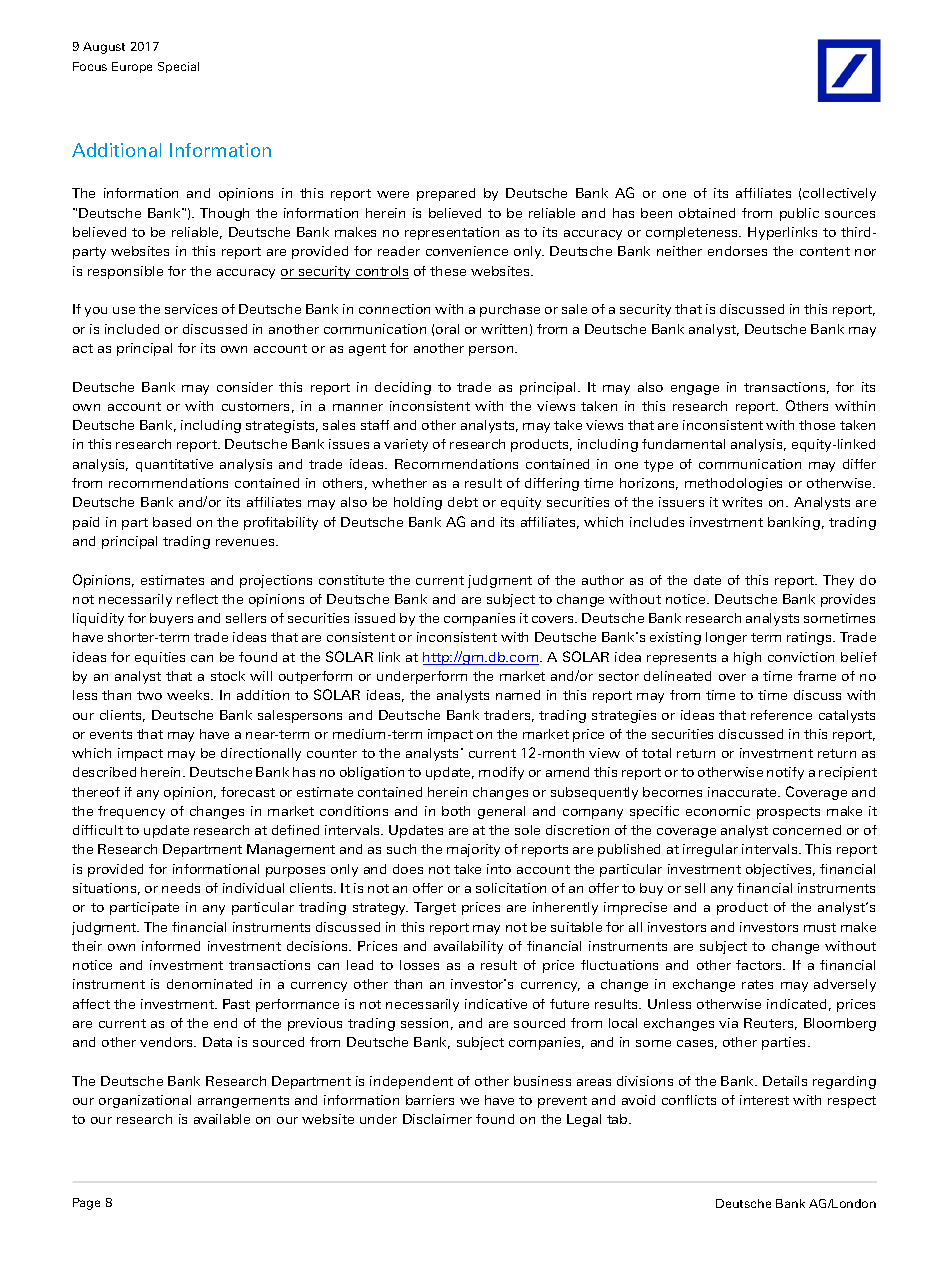 This document has width=952, height=1267. I want to click on variety, so click(406, 445).
